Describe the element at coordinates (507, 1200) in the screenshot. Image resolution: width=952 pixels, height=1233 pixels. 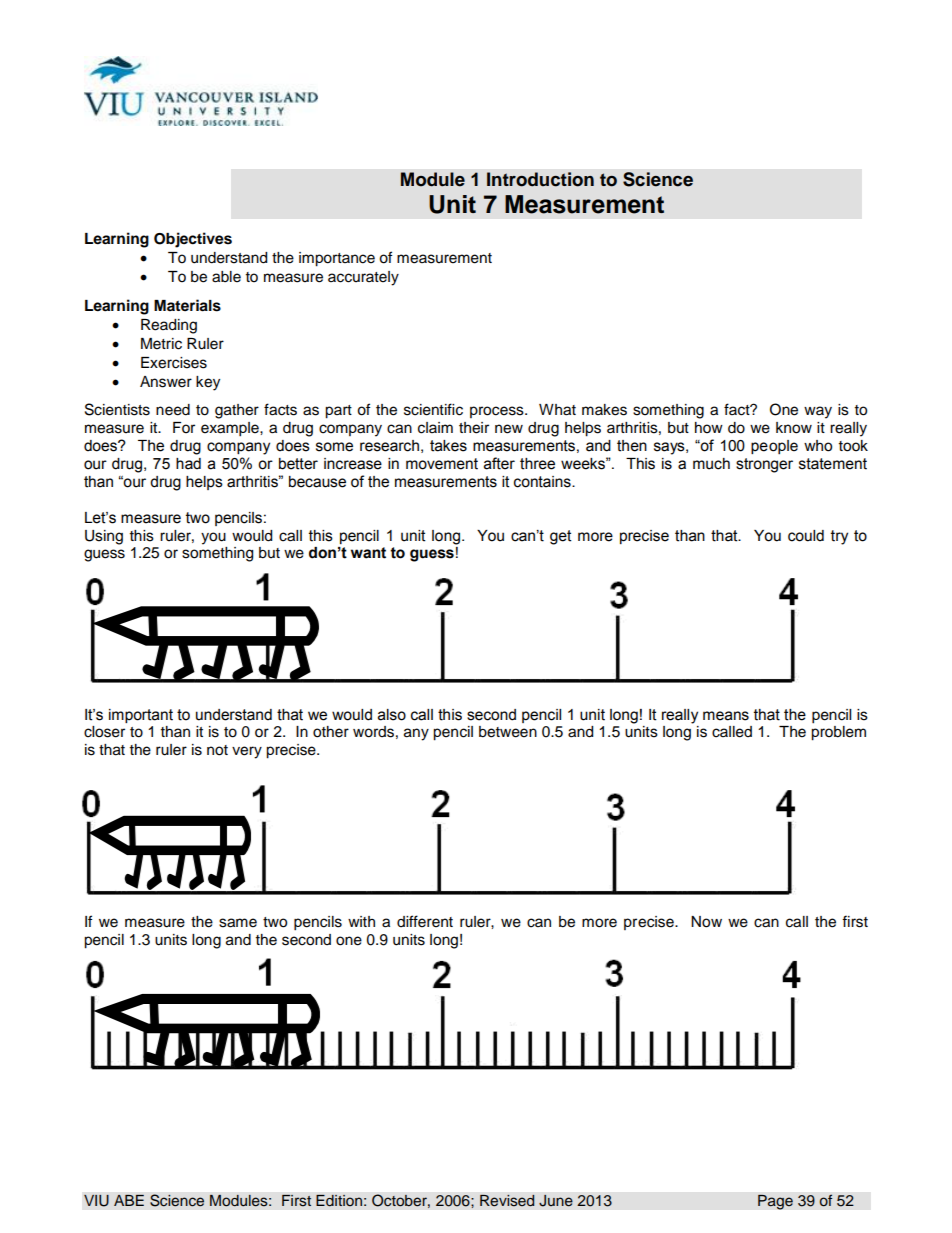
I see `Revised` at that location.
